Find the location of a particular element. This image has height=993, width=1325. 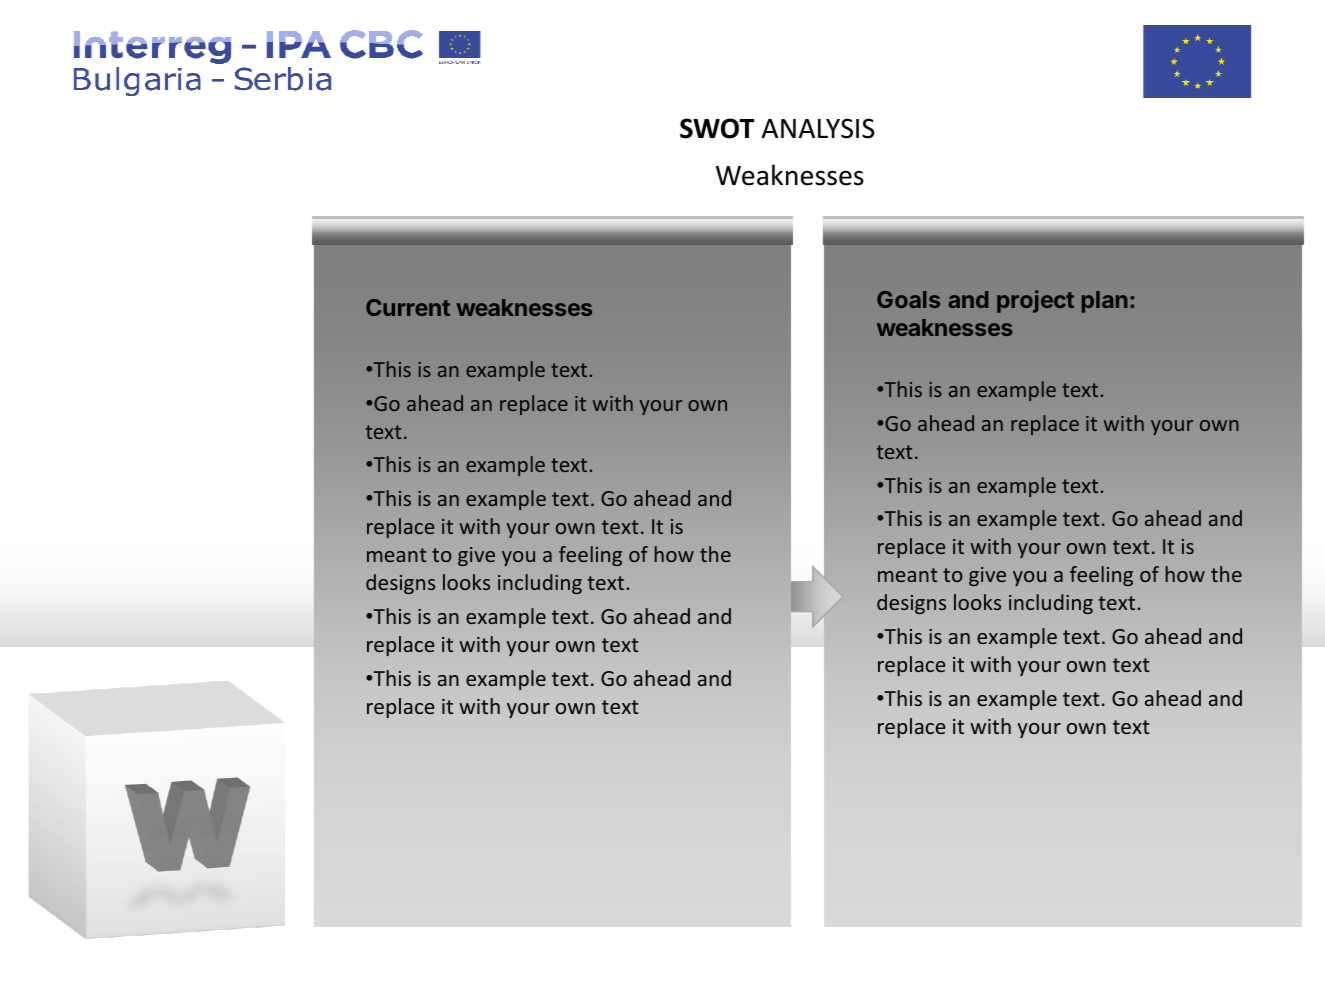

project is located at coordinates (1035, 301).
